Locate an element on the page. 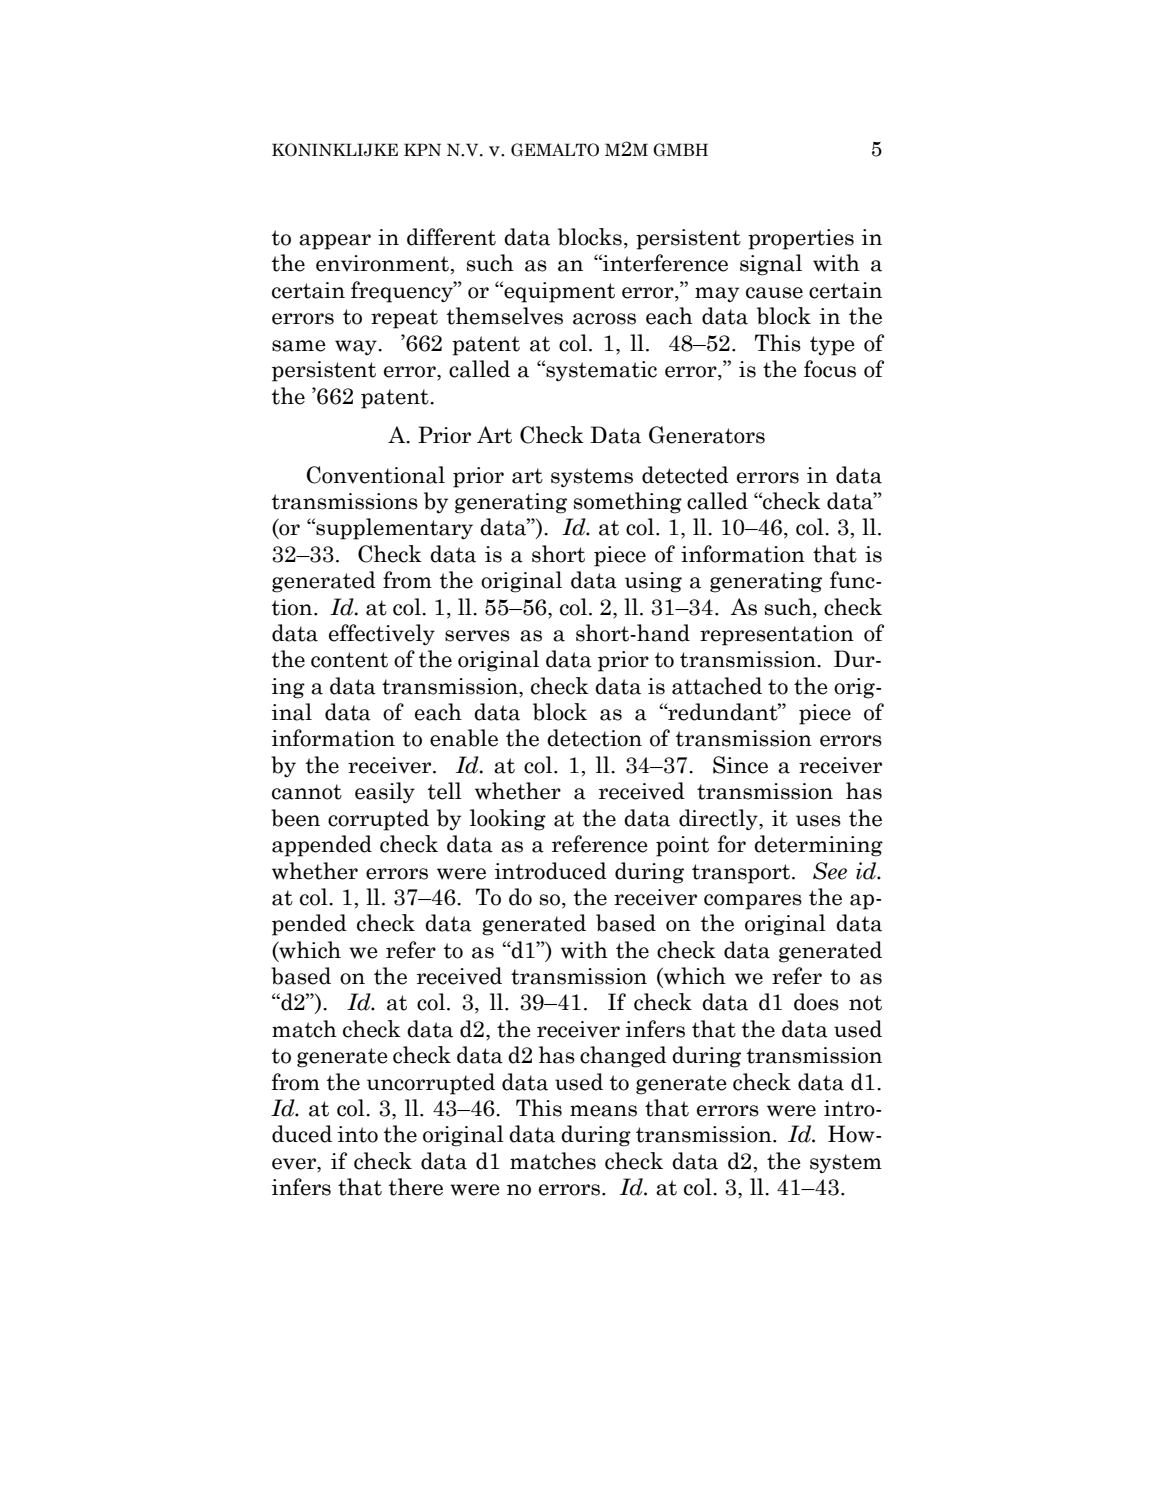 The width and height of the image is (1154, 1493). effectively is located at coordinates (382, 634).
